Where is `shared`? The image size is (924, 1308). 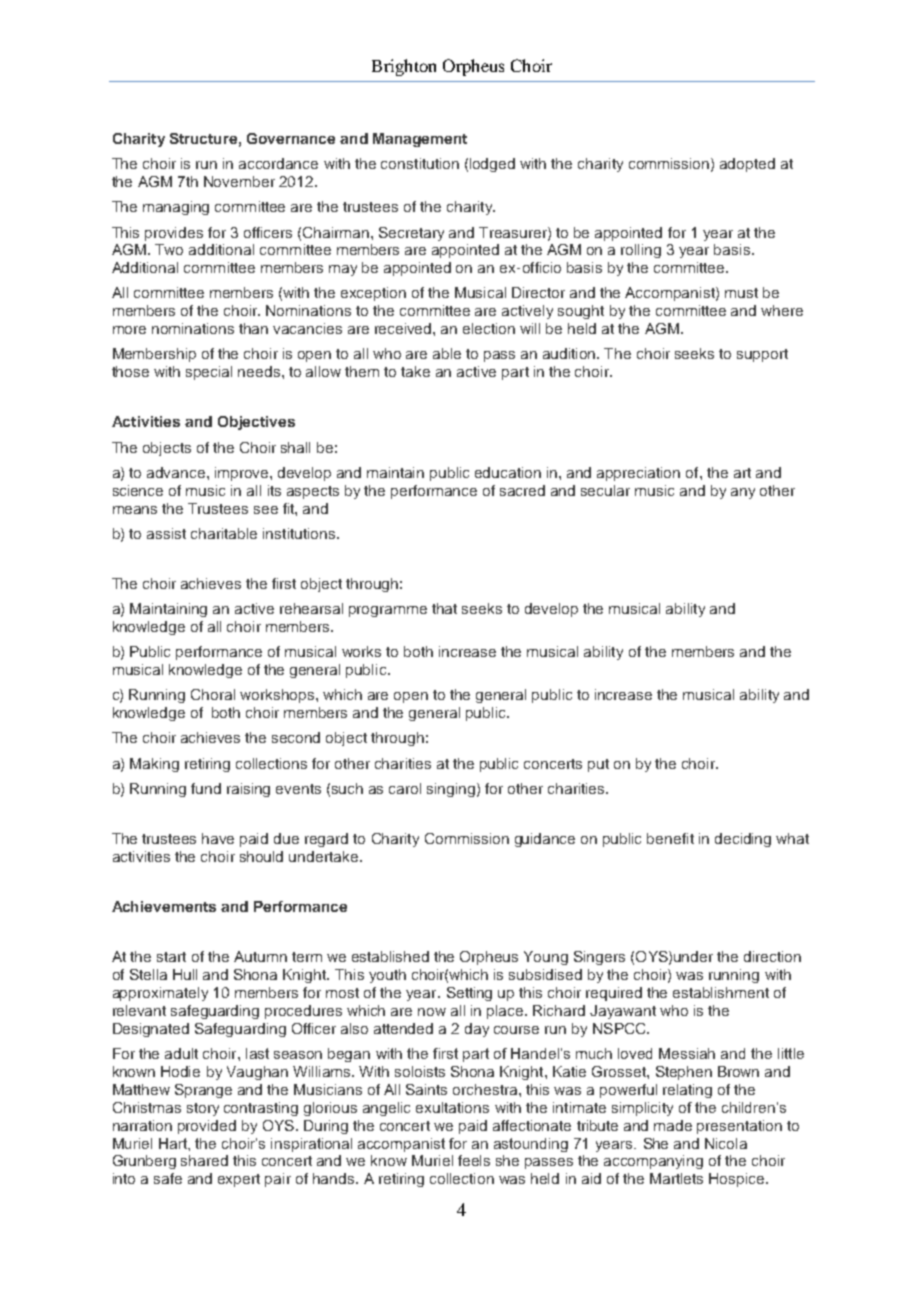
shared is located at coordinates (204, 1160).
